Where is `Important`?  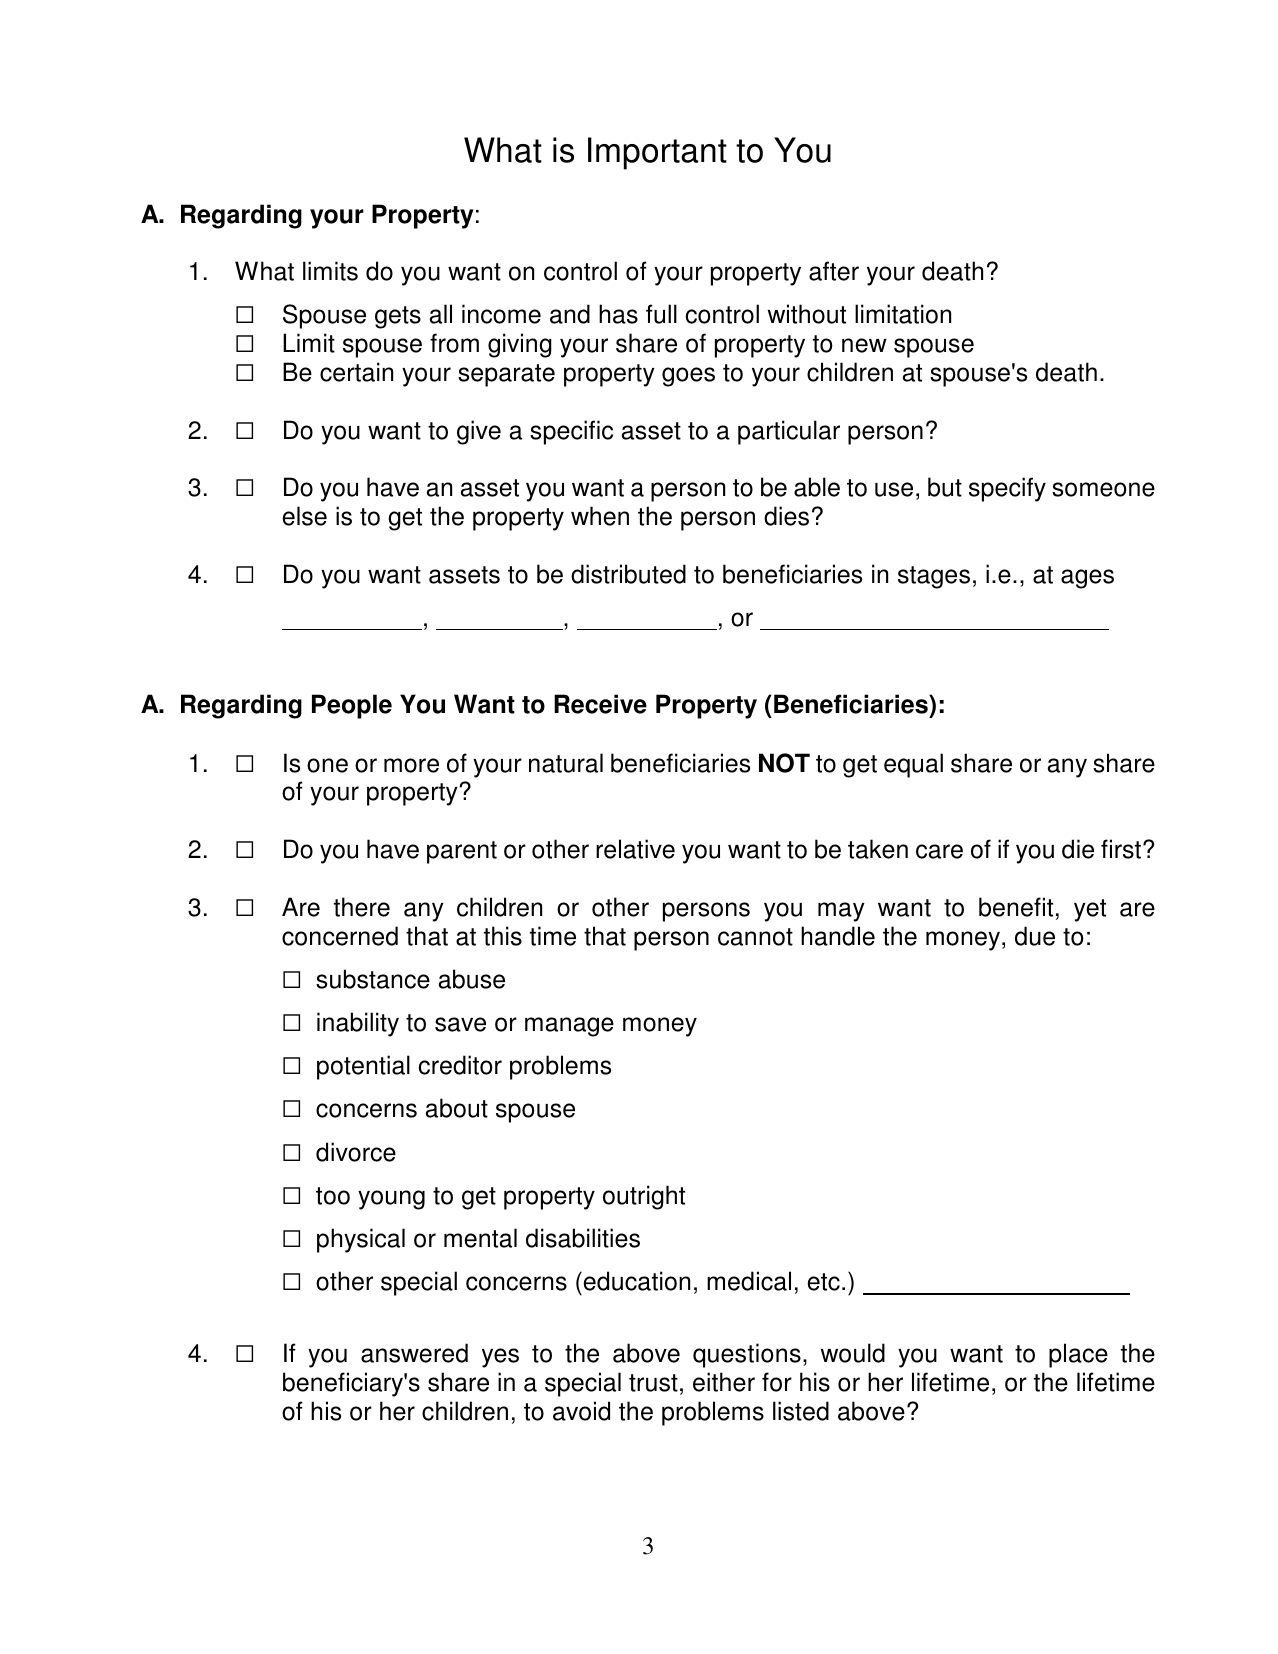
Important is located at coordinates (657, 153).
